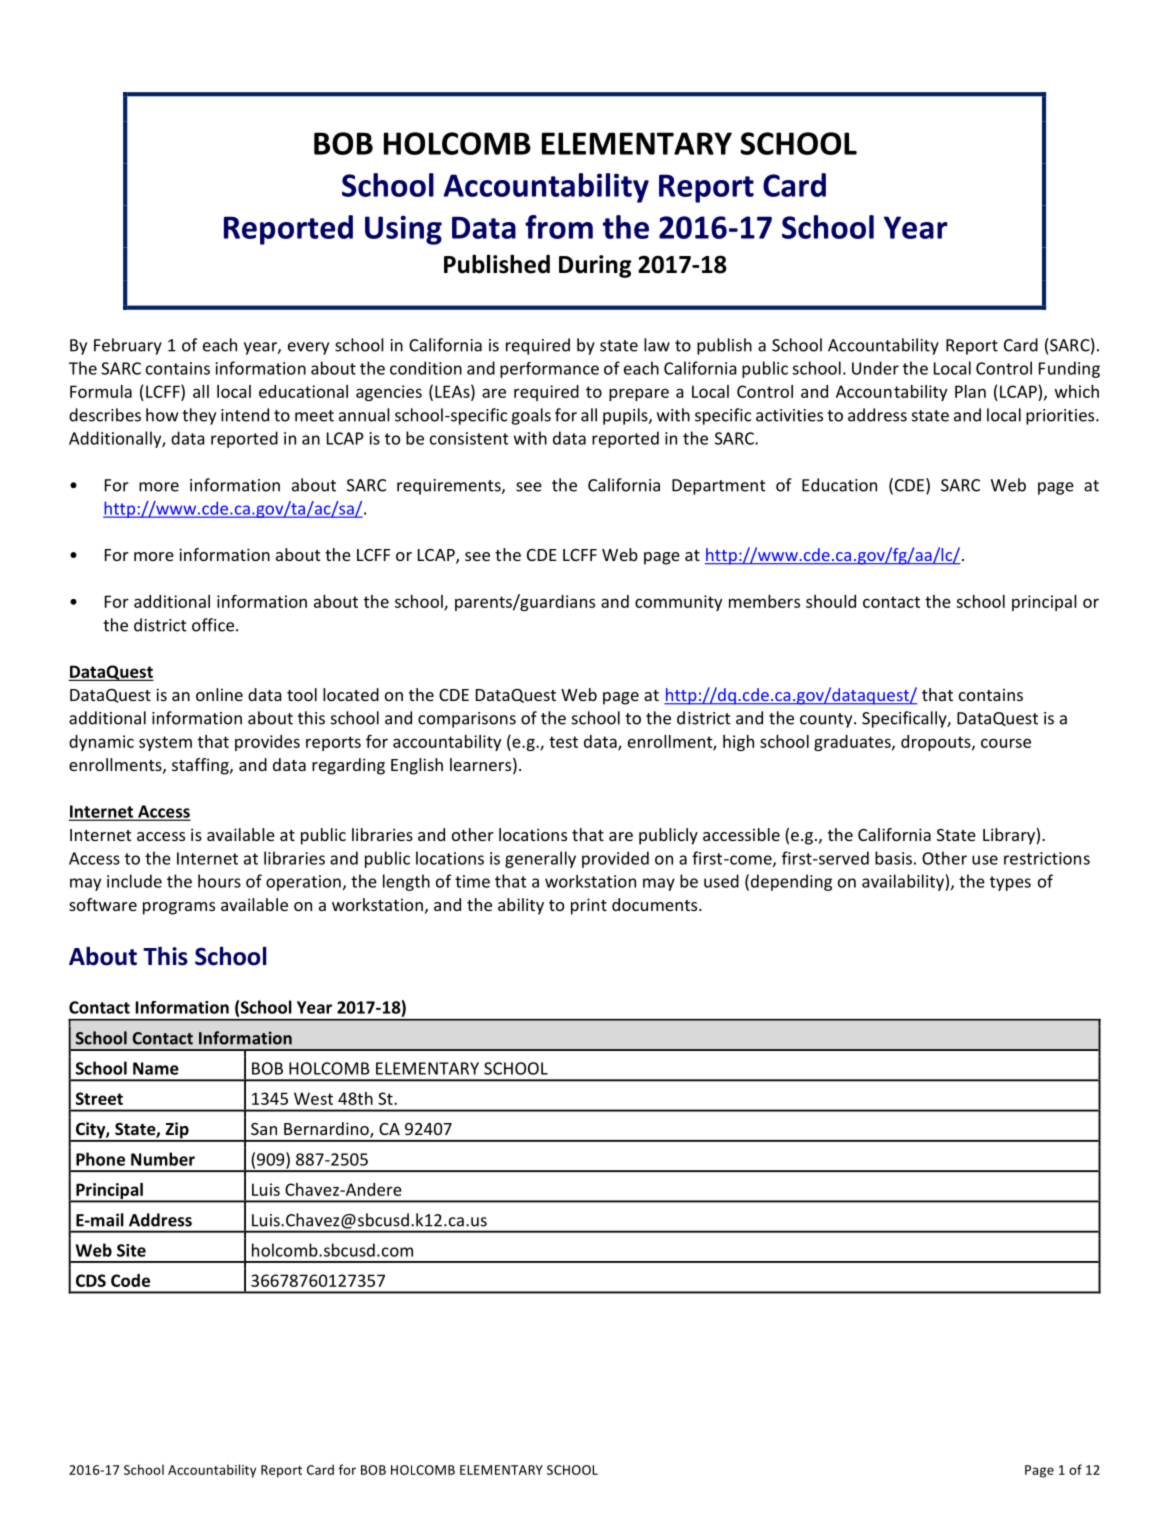 The image size is (1169, 1513). I want to click on During, so click(595, 266).
